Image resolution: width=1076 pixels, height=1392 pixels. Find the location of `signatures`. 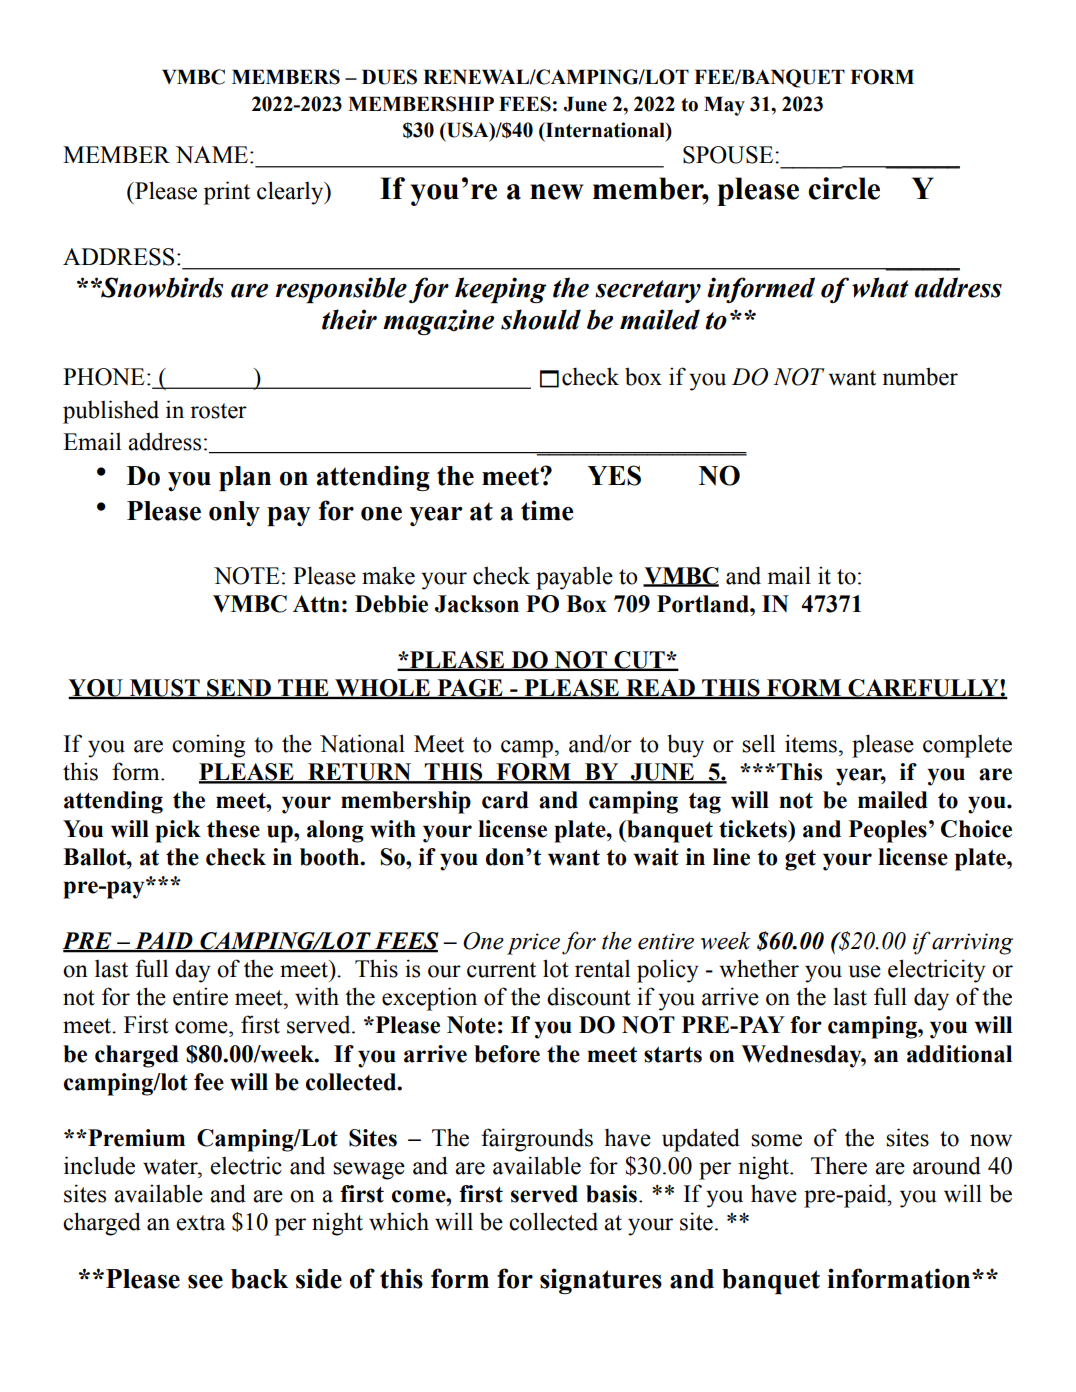

signatures is located at coordinates (601, 1281).
